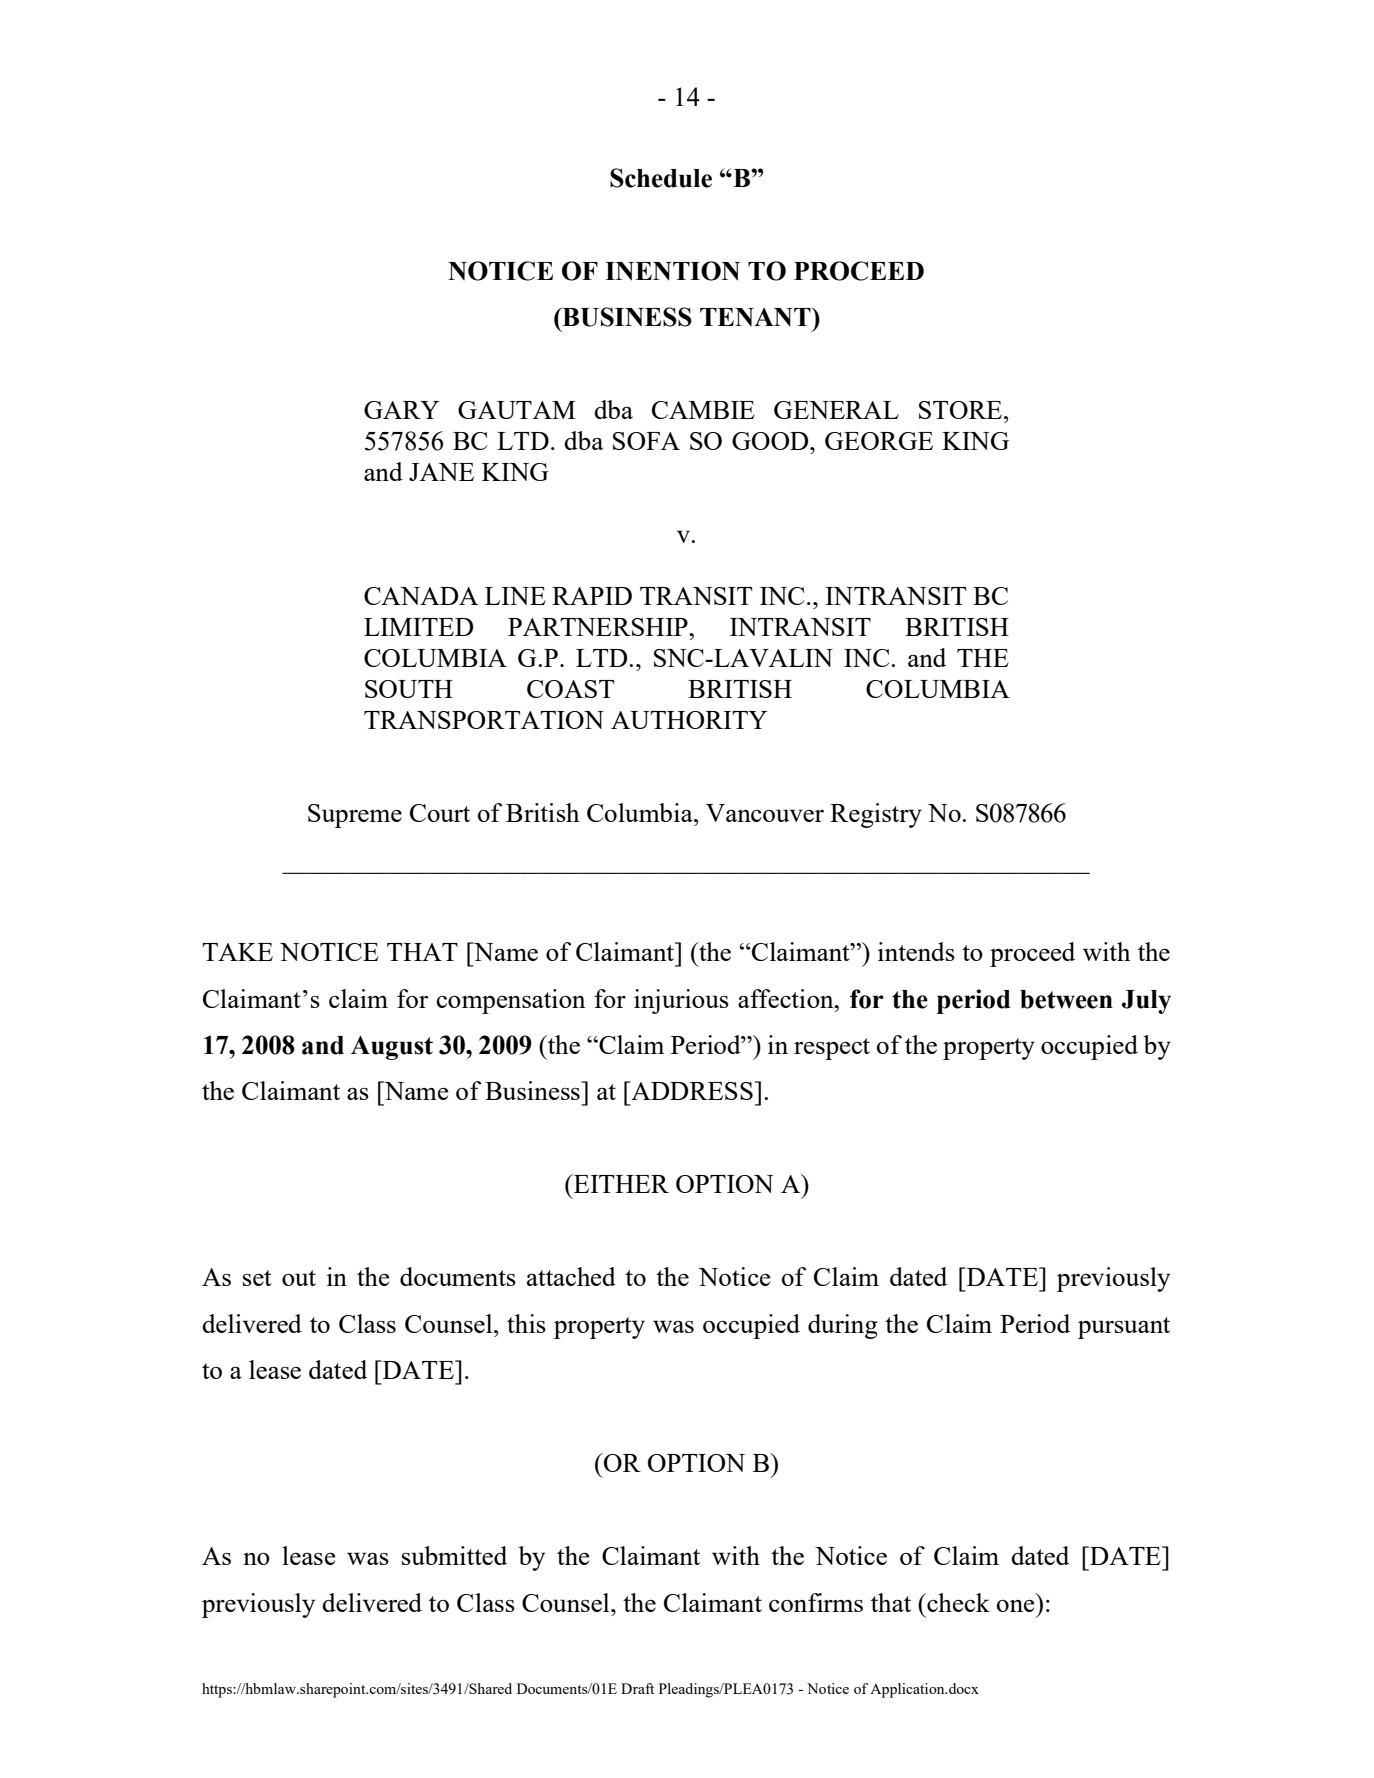 Image resolution: width=1374 pixels, height=1778 pixels. Describe the element at coordinates (1016, 1606) in the document. I see `one` at that location.
